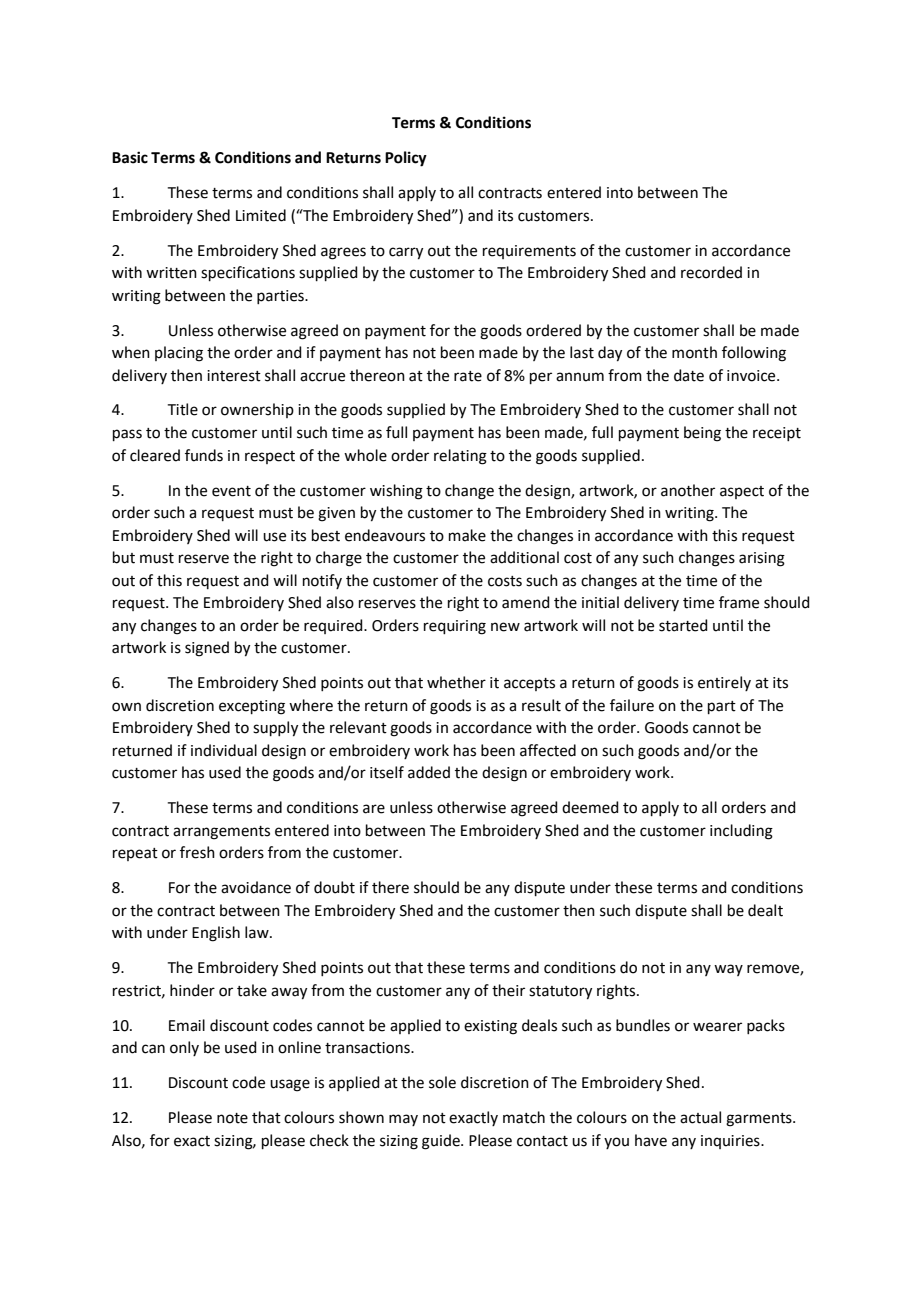 The height and width of the screenshot is (1308, 924). I want to click on recorded, so click(711, 272).
